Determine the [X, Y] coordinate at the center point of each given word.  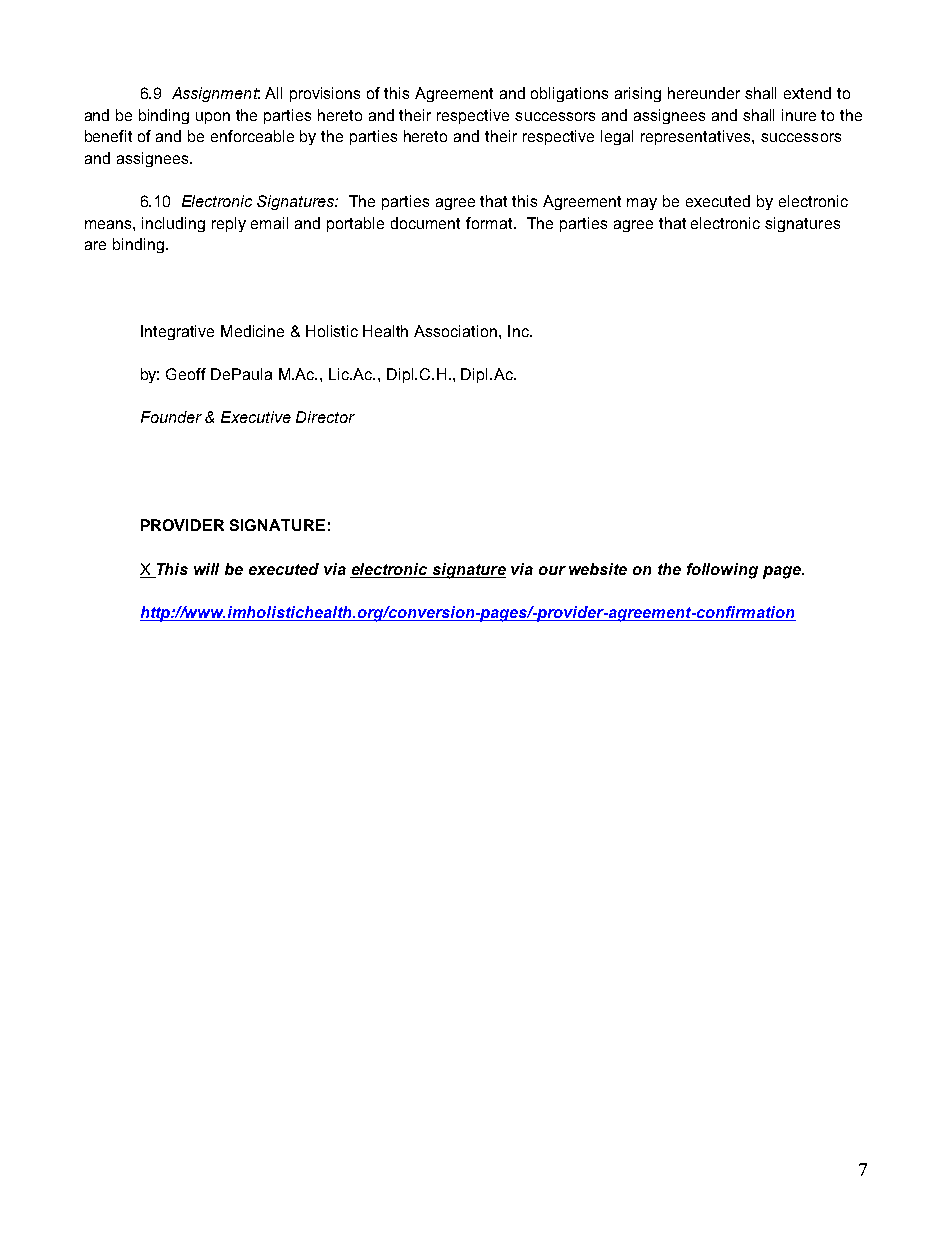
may [642, 204]
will [206, 569]
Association [457, 331]
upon [213, 118]
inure [799, 115]
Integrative [177, 332]
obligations [569, 94]
